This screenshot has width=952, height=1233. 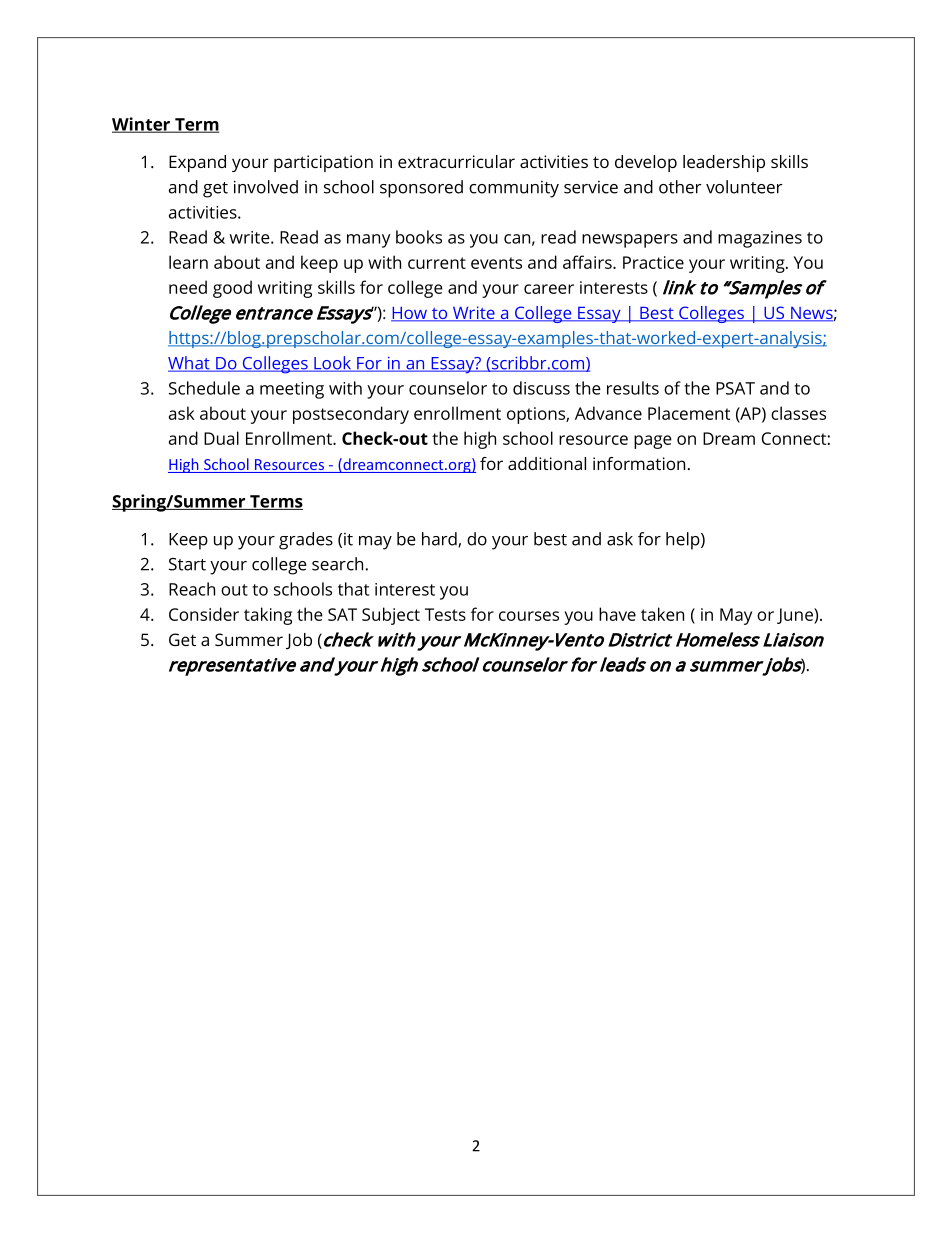 I want to click on What, so click(x=190, y=364).
